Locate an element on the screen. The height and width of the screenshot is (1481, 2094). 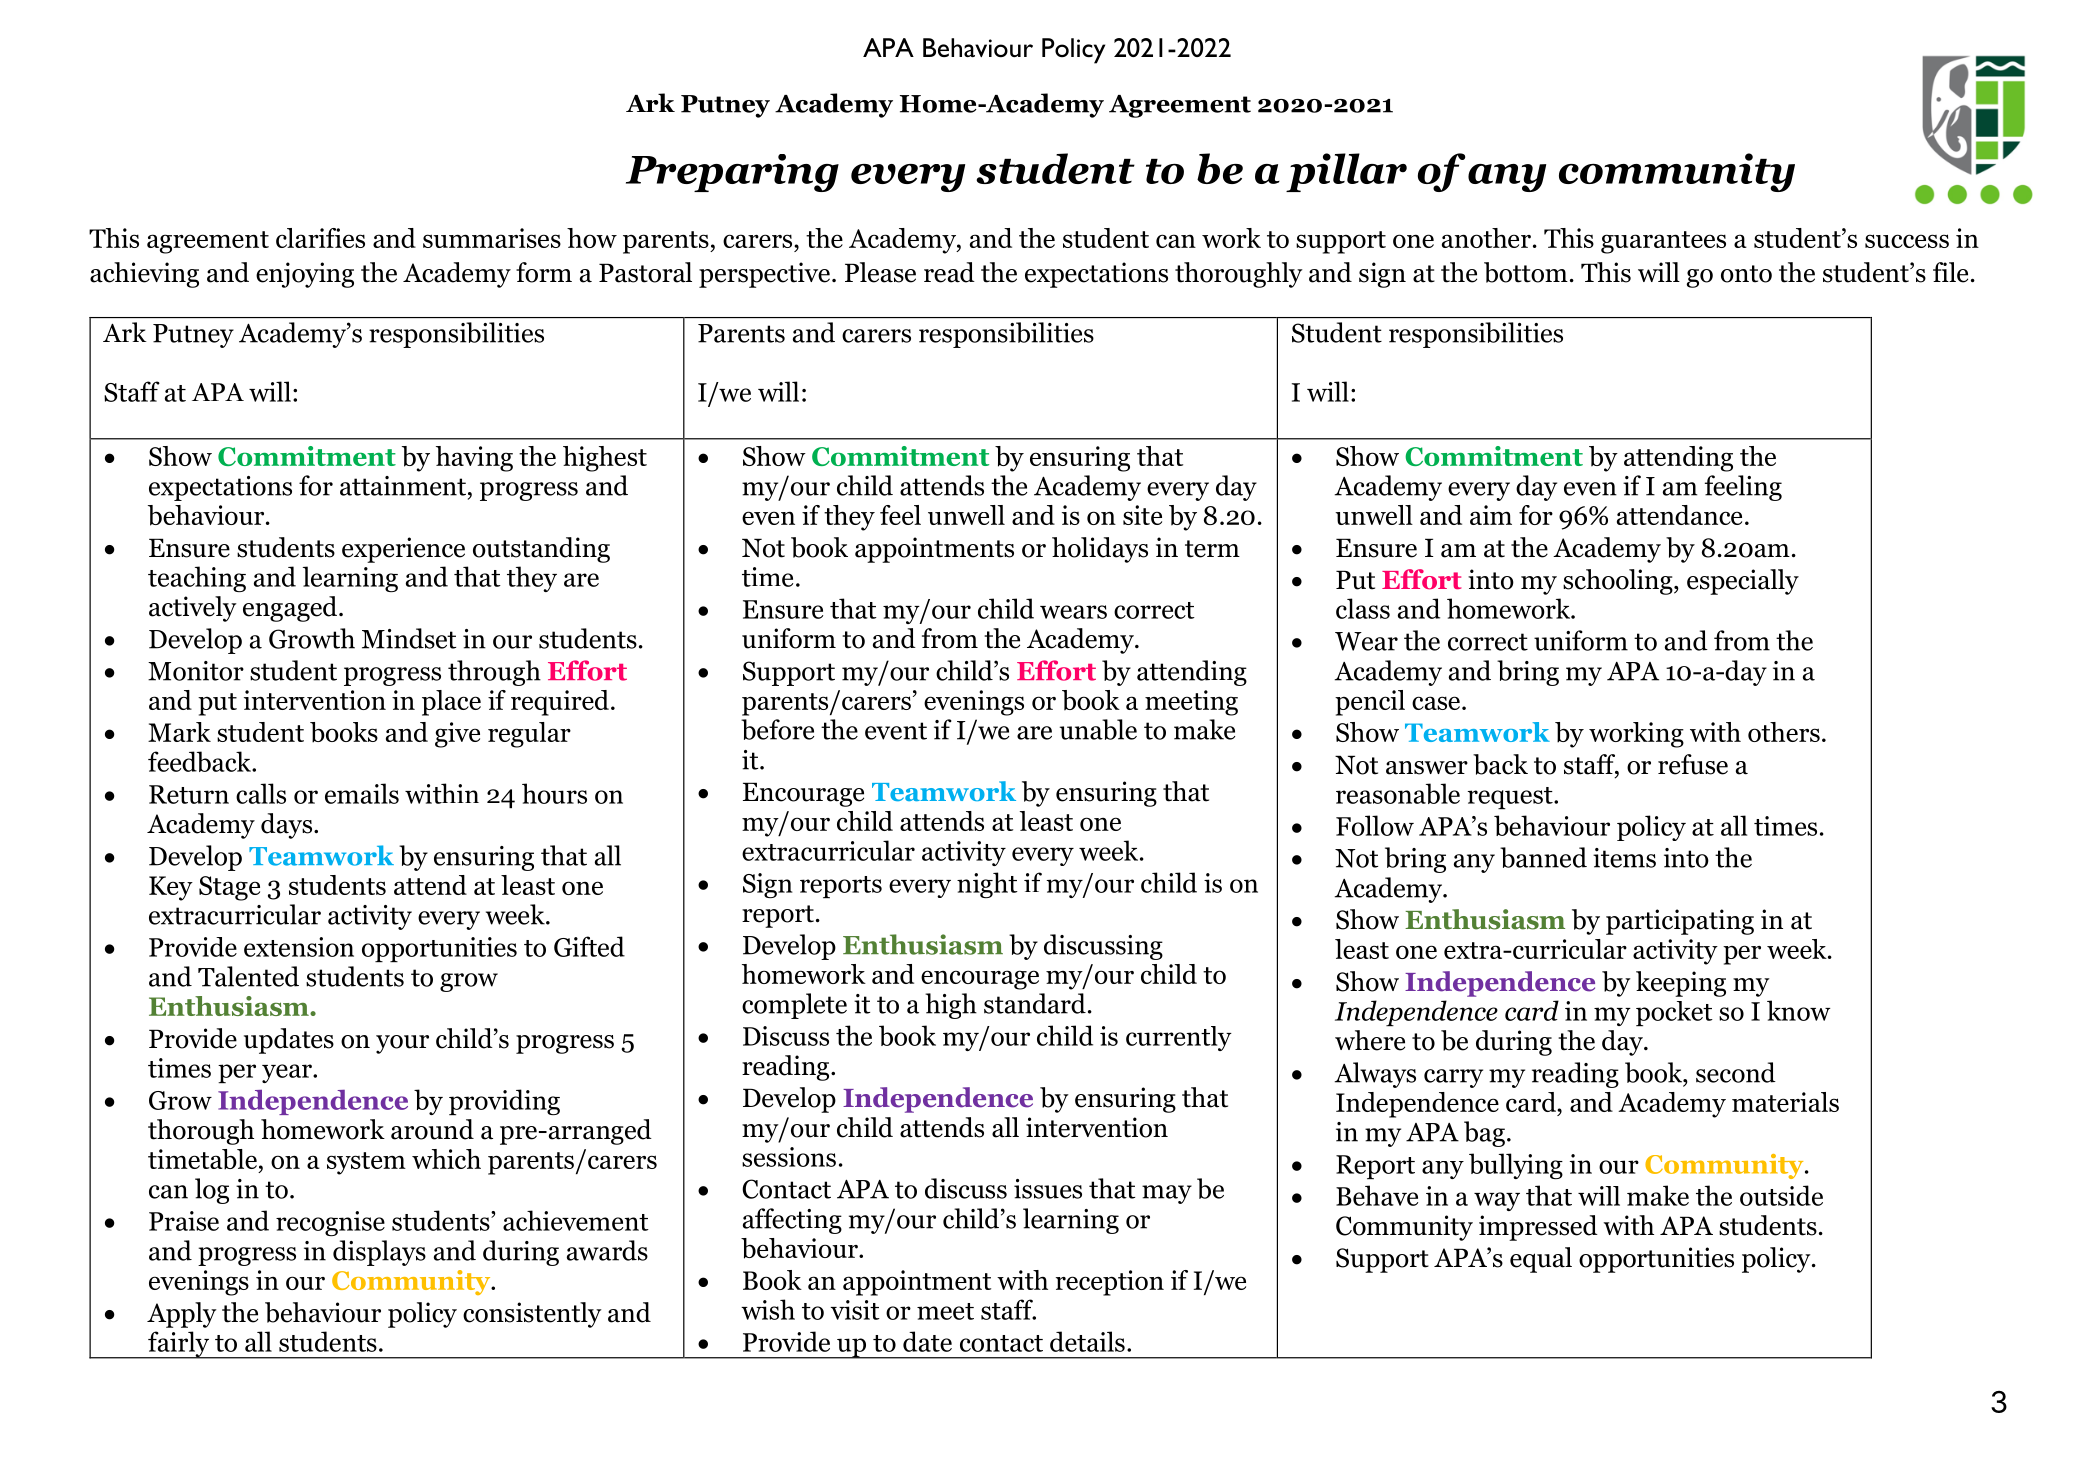
extension is located at coordinates (299, 947).
